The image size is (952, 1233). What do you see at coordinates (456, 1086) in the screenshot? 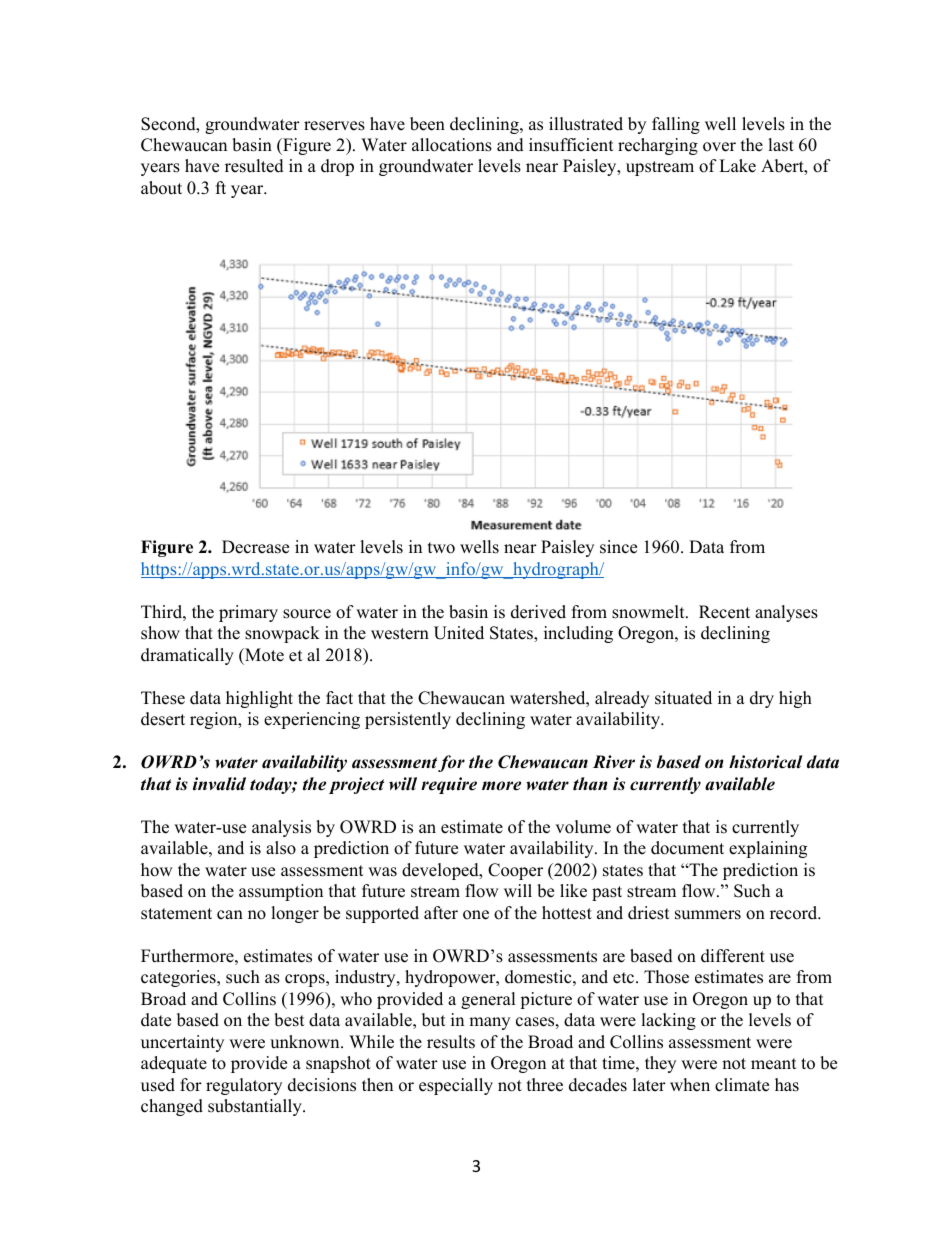
I see `especially` at bounding box center [456, 1086].
